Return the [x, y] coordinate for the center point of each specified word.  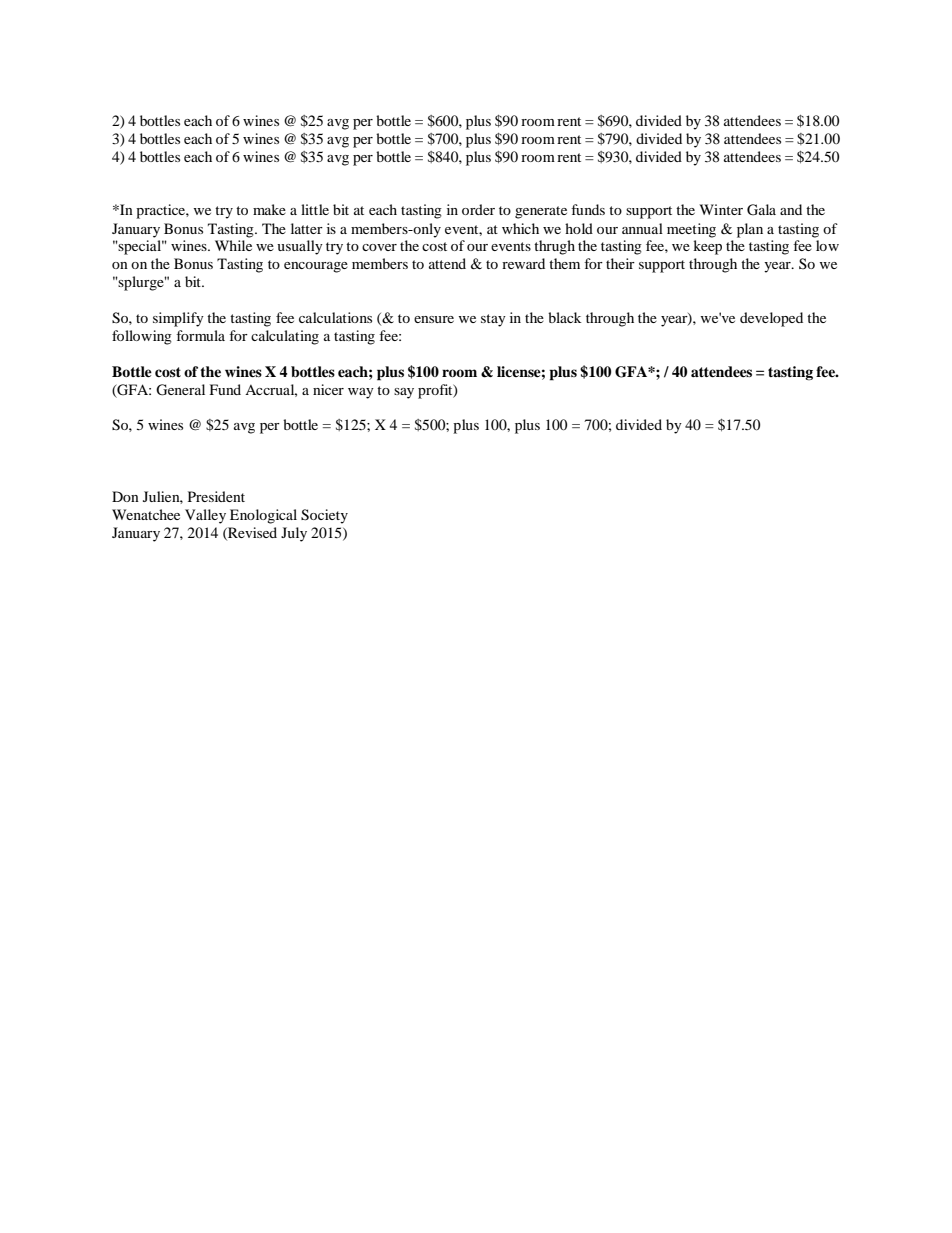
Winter [721, 209]
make [269, 209]
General [180, 390]
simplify [178, 319]
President [216, 496]
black [565, 317]
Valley [205, 516]
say [404, 393]
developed [771, 319]
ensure [434, 319]
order [478, 209]
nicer [328, 389]
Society [324, 516]
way [361, 393]
